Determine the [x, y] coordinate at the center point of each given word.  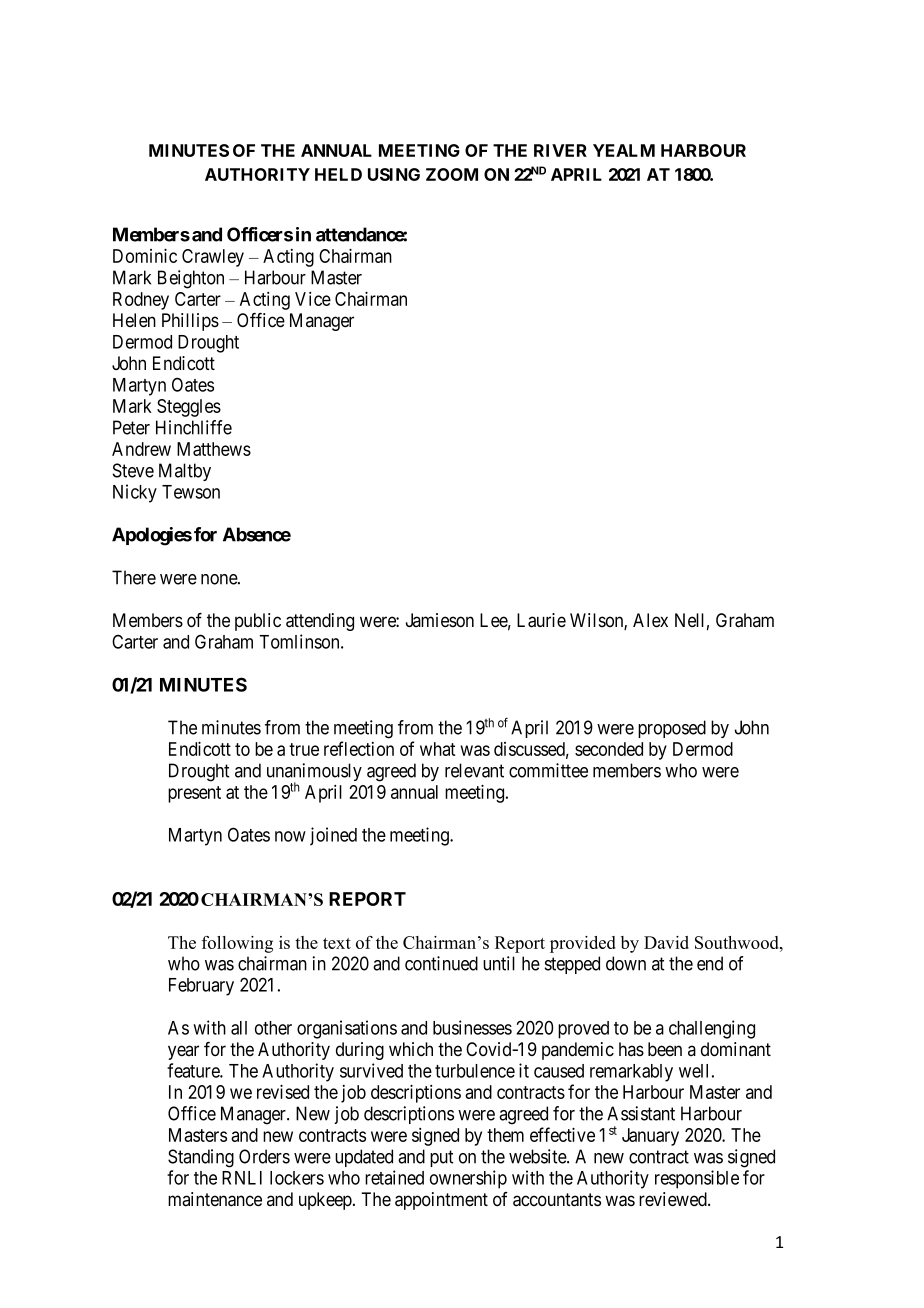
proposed [672, 729]
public [258, 622]
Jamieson [440, 620]
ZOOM [452, 174]
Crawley [213, 258]
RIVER [560, 150]
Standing [201, 1158]
